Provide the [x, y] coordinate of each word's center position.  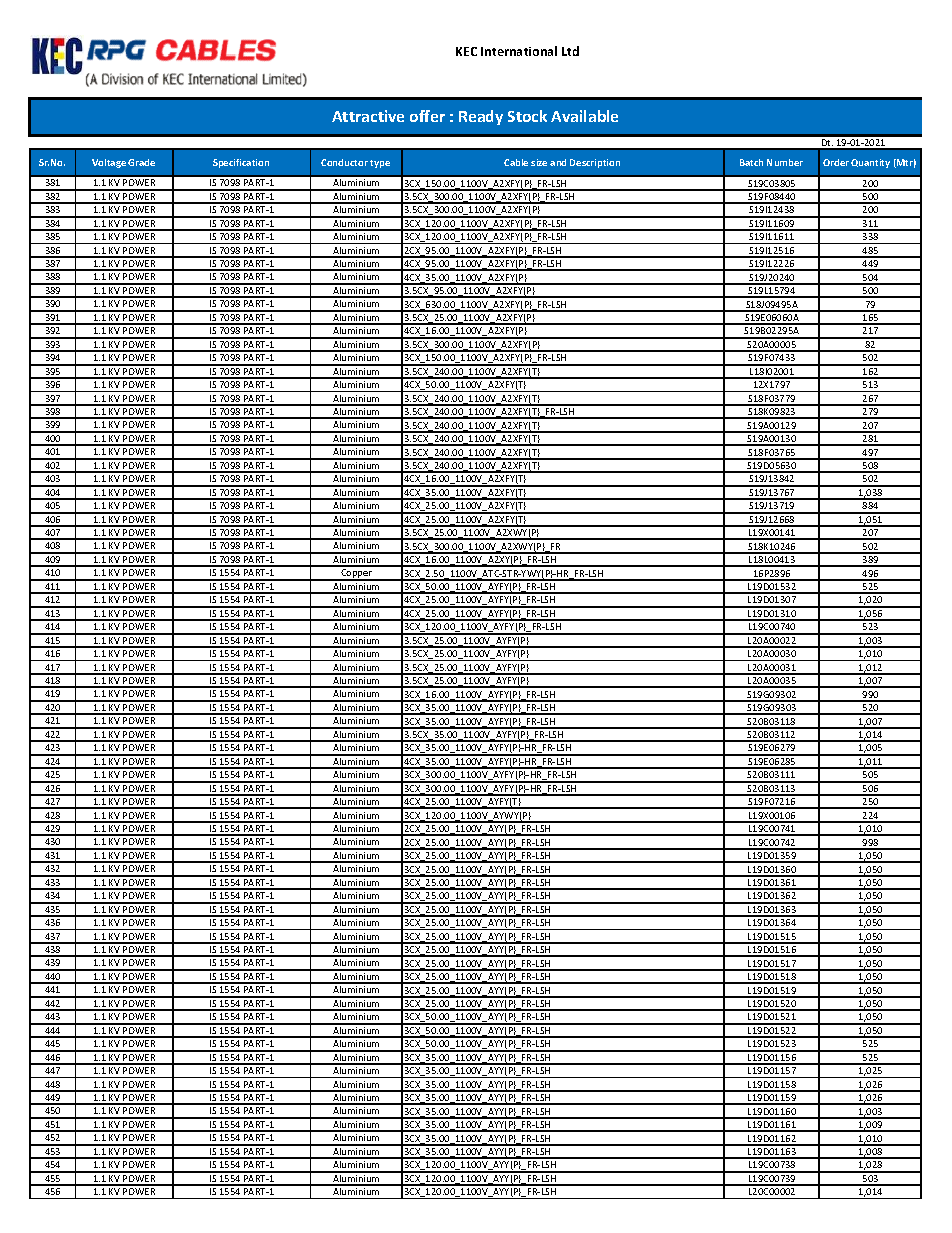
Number [785, 162]
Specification [241, 163]
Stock [527, 116]
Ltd [570, 51]
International [519, 51]
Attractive [368, 116]
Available [584, 116]
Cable [516, 162]
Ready [481, 117]
